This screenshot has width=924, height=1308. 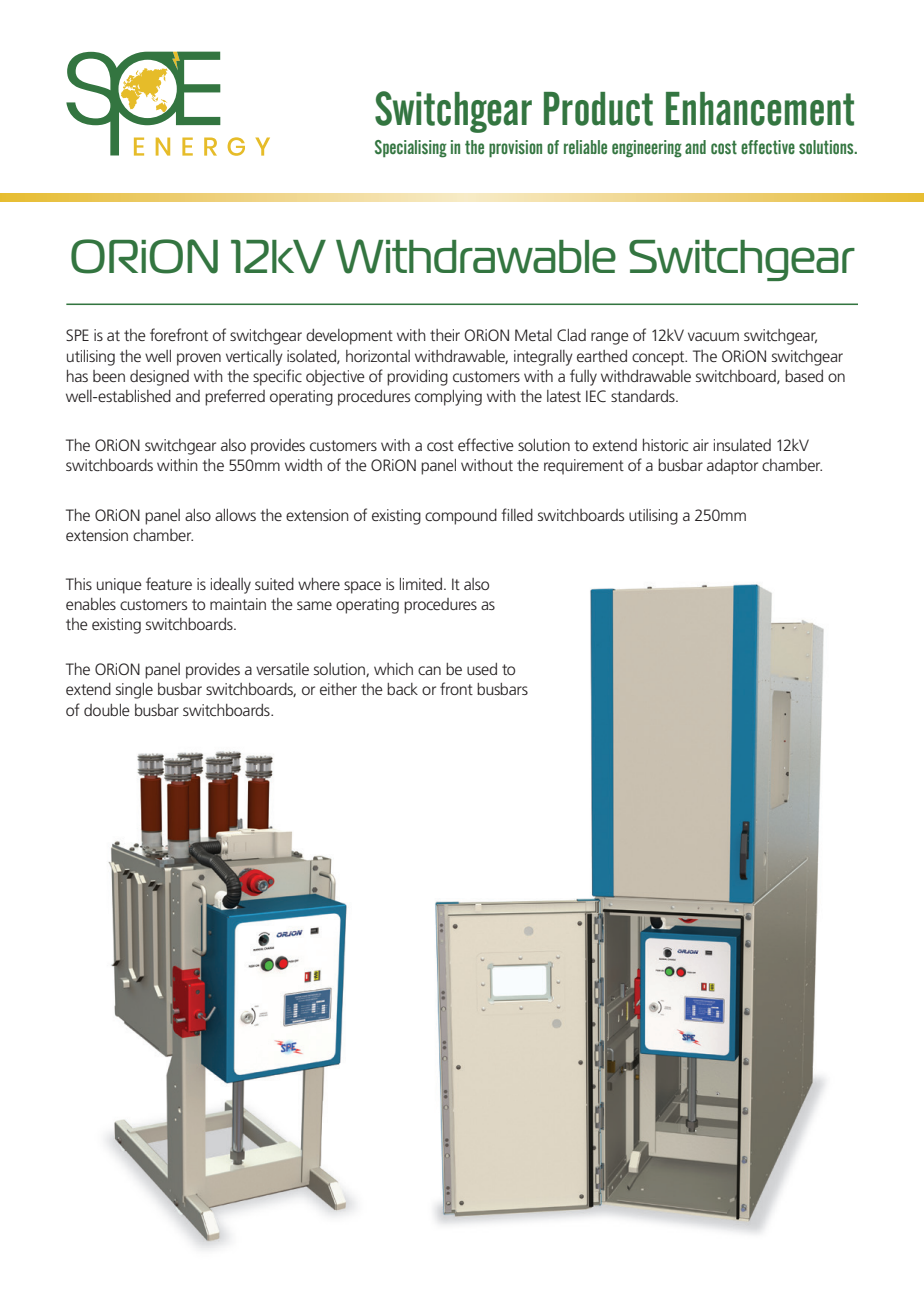 I want to click on proven, so click(x=199, y=359).
